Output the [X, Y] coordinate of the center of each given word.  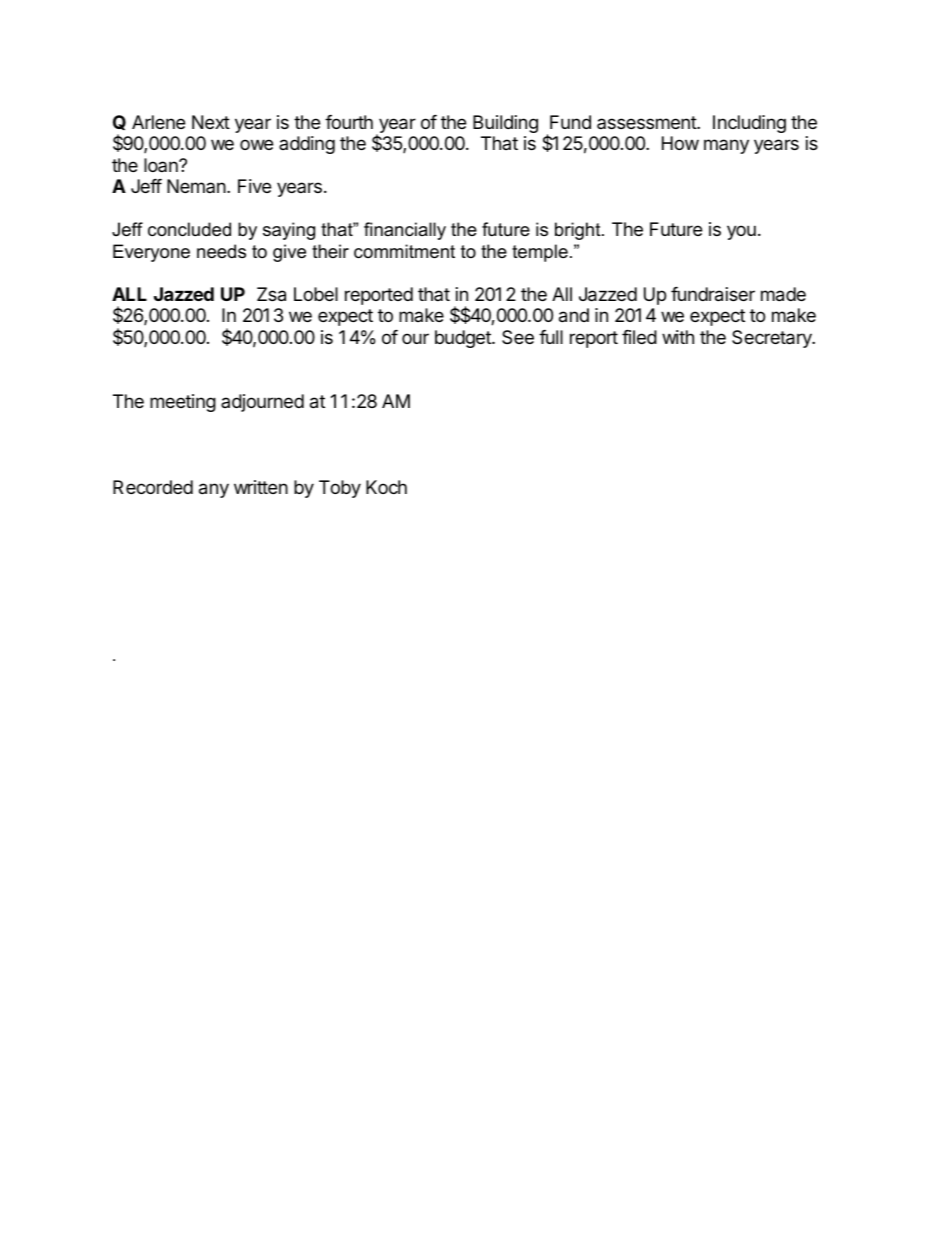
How [680, 143]
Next [211, 122]
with [678, 337]
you [741, 232]
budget [464, 339]
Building [505, 124]
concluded [189, 229]
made [783, 294]
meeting [183, 403]
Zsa [271, 294]
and [574, 315]
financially [405, 231]
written [261, 487]
